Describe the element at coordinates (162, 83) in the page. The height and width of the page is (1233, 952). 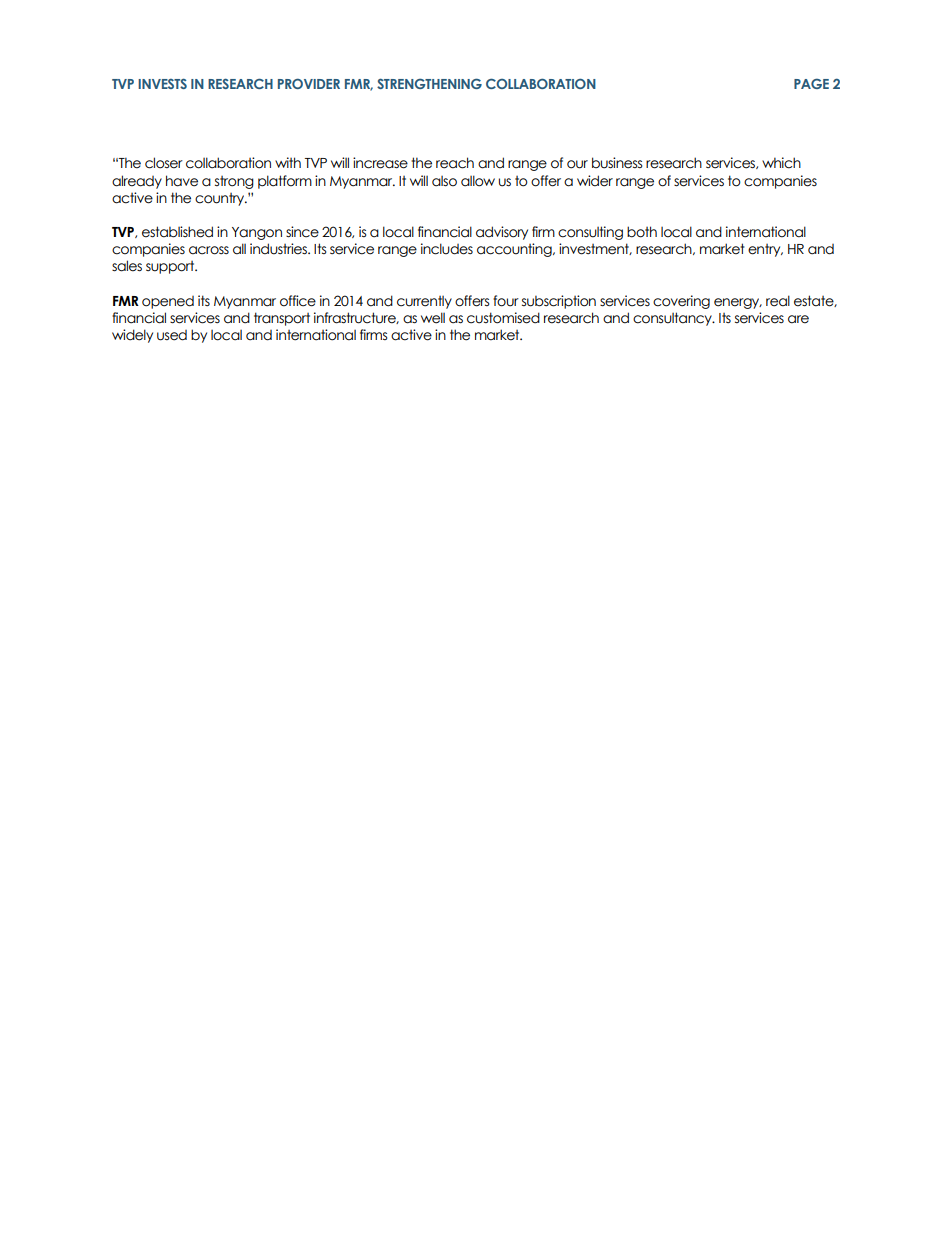
I see `INVESTS` at that location.
